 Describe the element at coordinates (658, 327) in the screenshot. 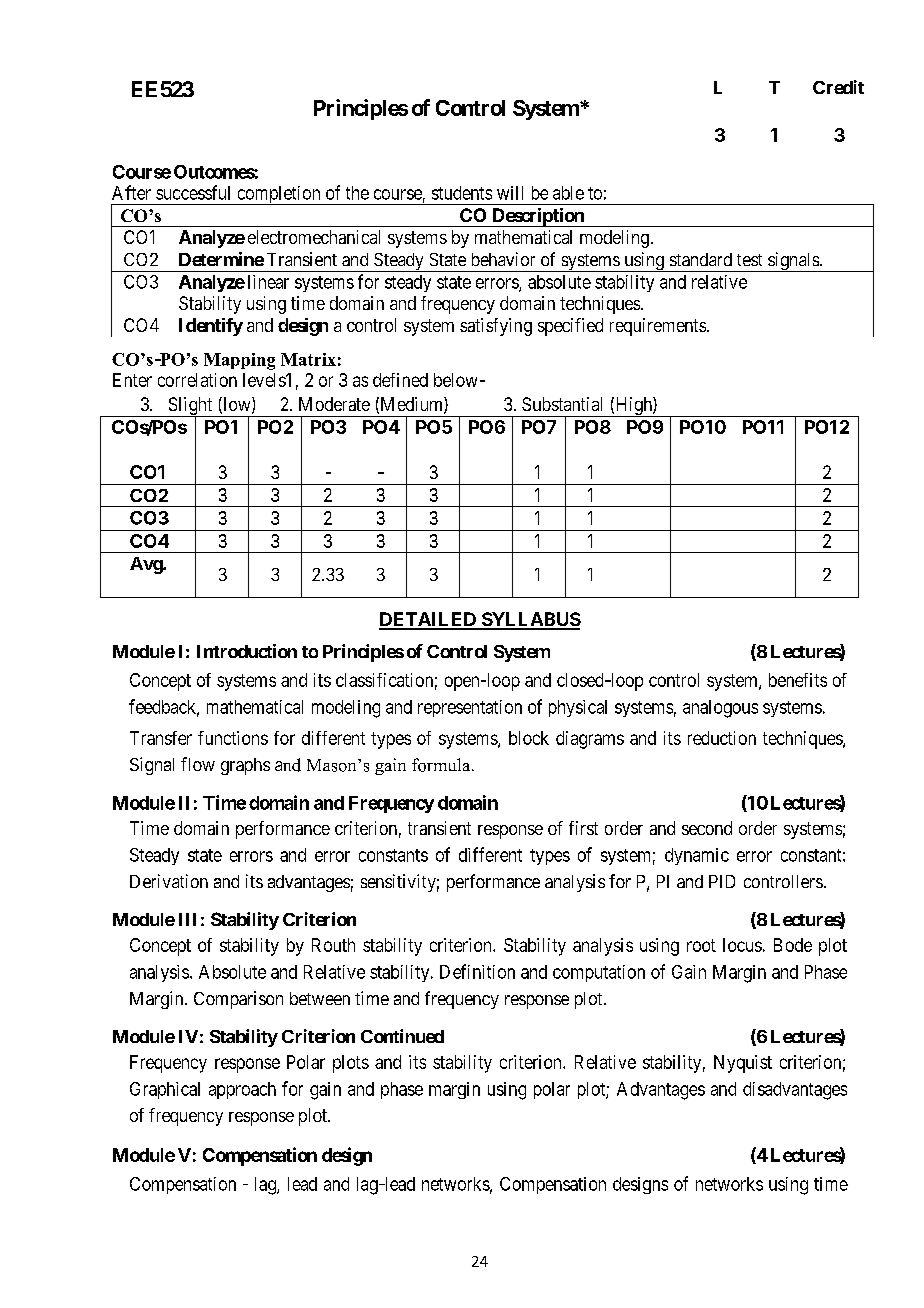

I see `requirements` at that location.
